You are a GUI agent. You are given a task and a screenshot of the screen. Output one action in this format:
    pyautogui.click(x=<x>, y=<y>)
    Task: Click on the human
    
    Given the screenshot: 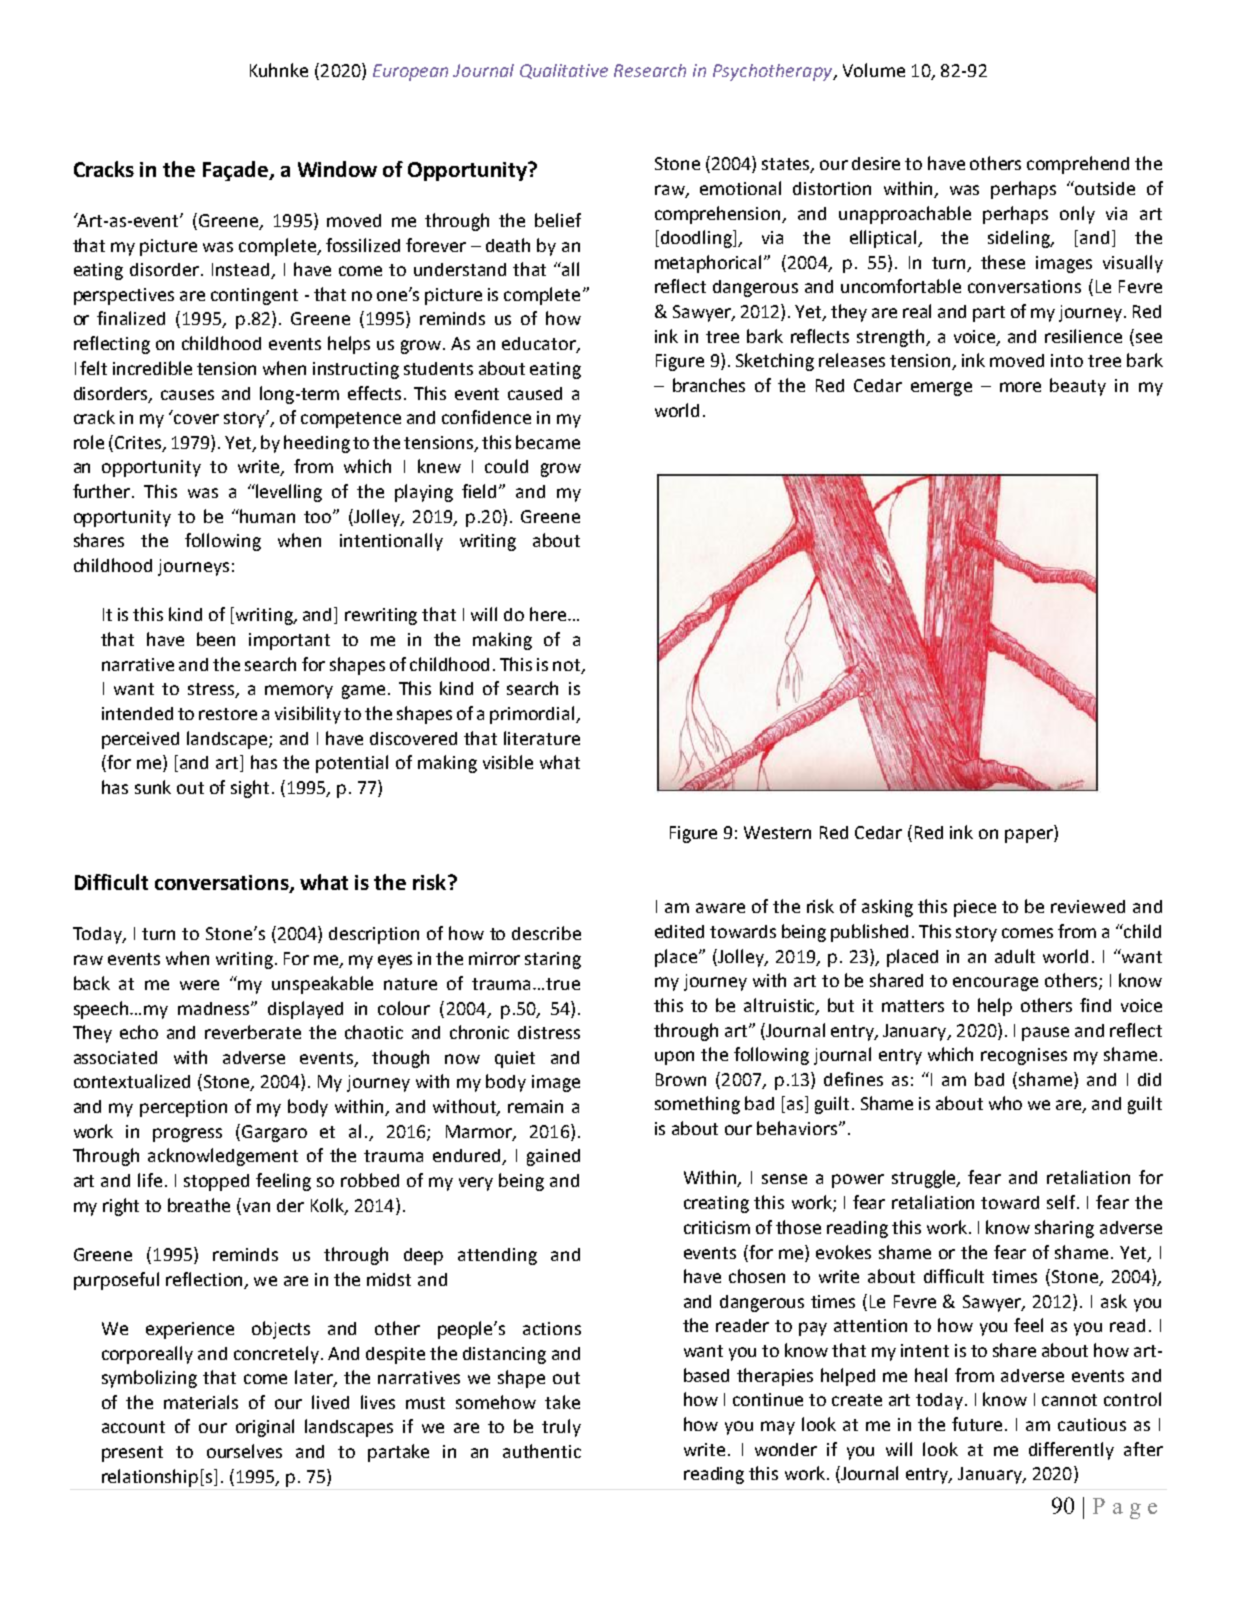 What is the action you would take?
    pyautogui.click(x=267, y=516)
